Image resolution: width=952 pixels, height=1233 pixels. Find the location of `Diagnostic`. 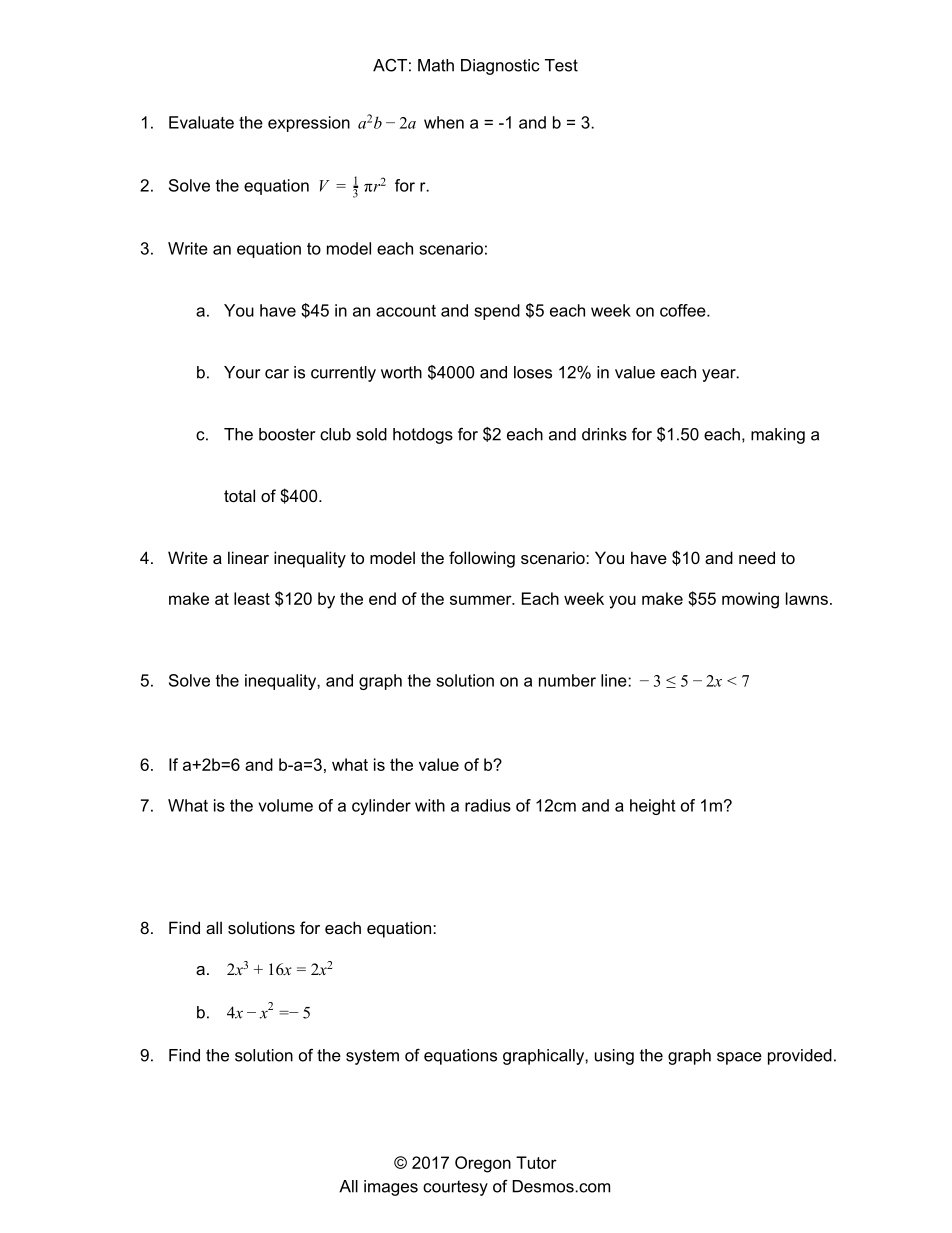

Diagnostic is located at coordinates (500, 67).
